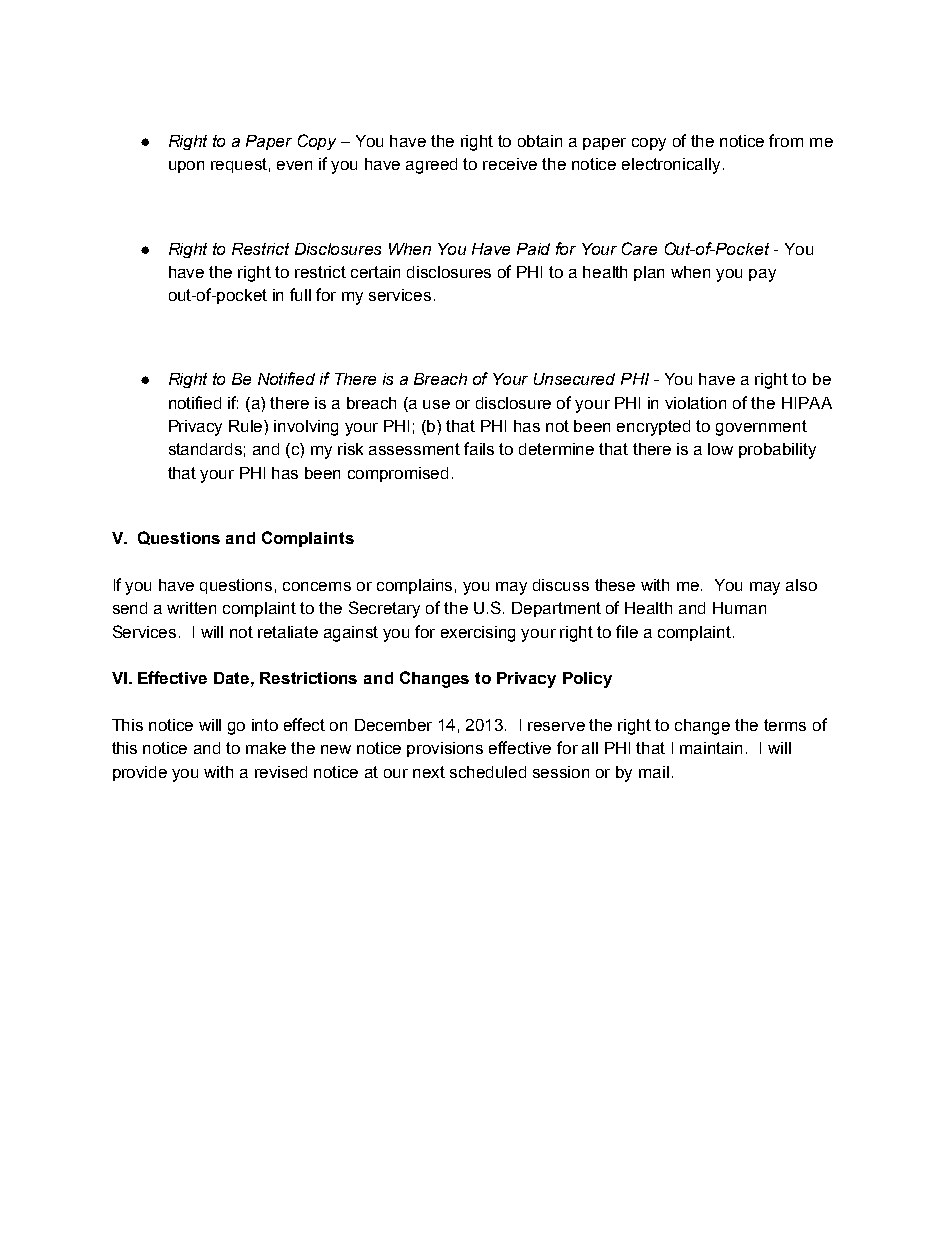 The image size is (952, 1233). I want to click on low, so click(720, 449).
